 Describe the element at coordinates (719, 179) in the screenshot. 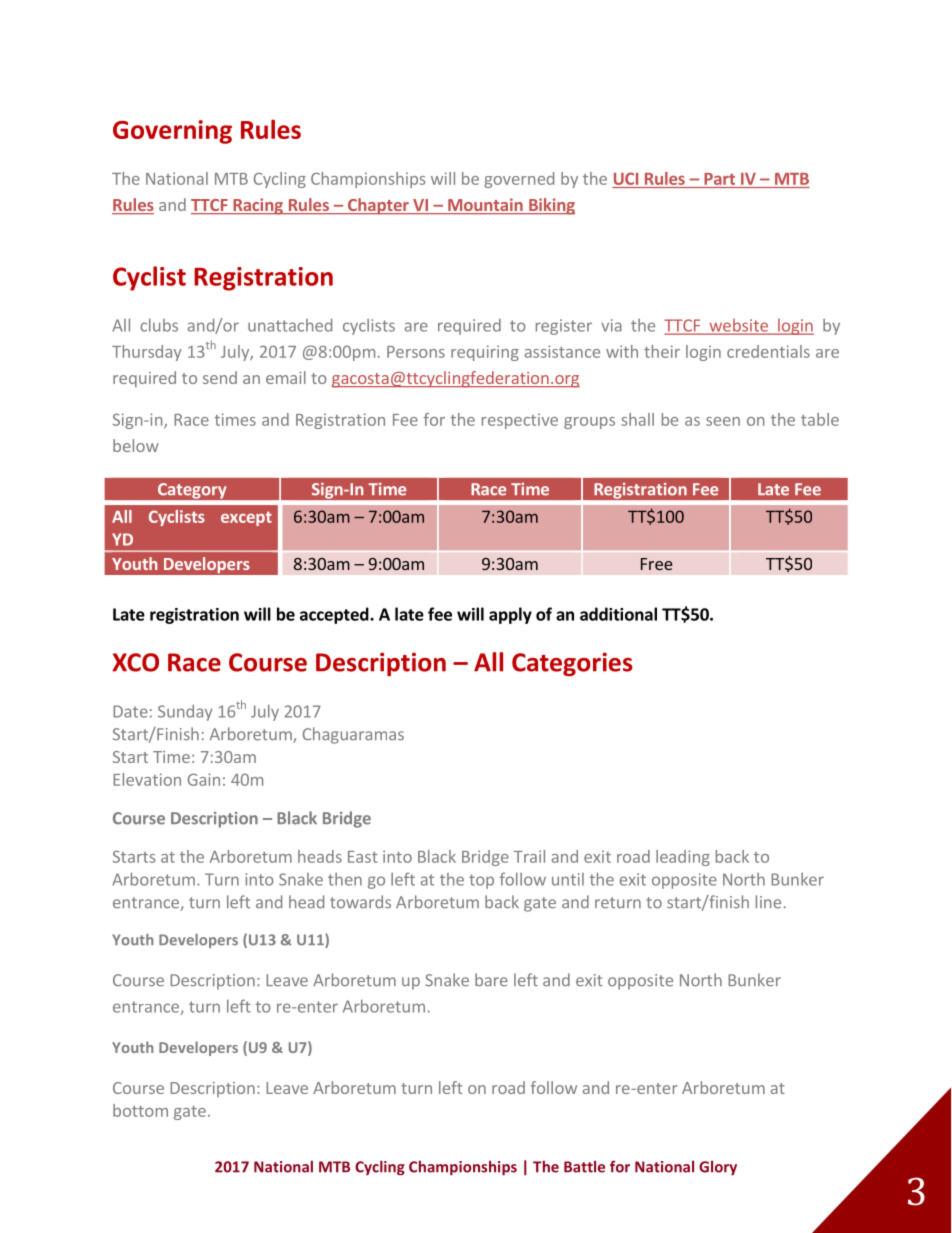

I see `Part` at that location.
